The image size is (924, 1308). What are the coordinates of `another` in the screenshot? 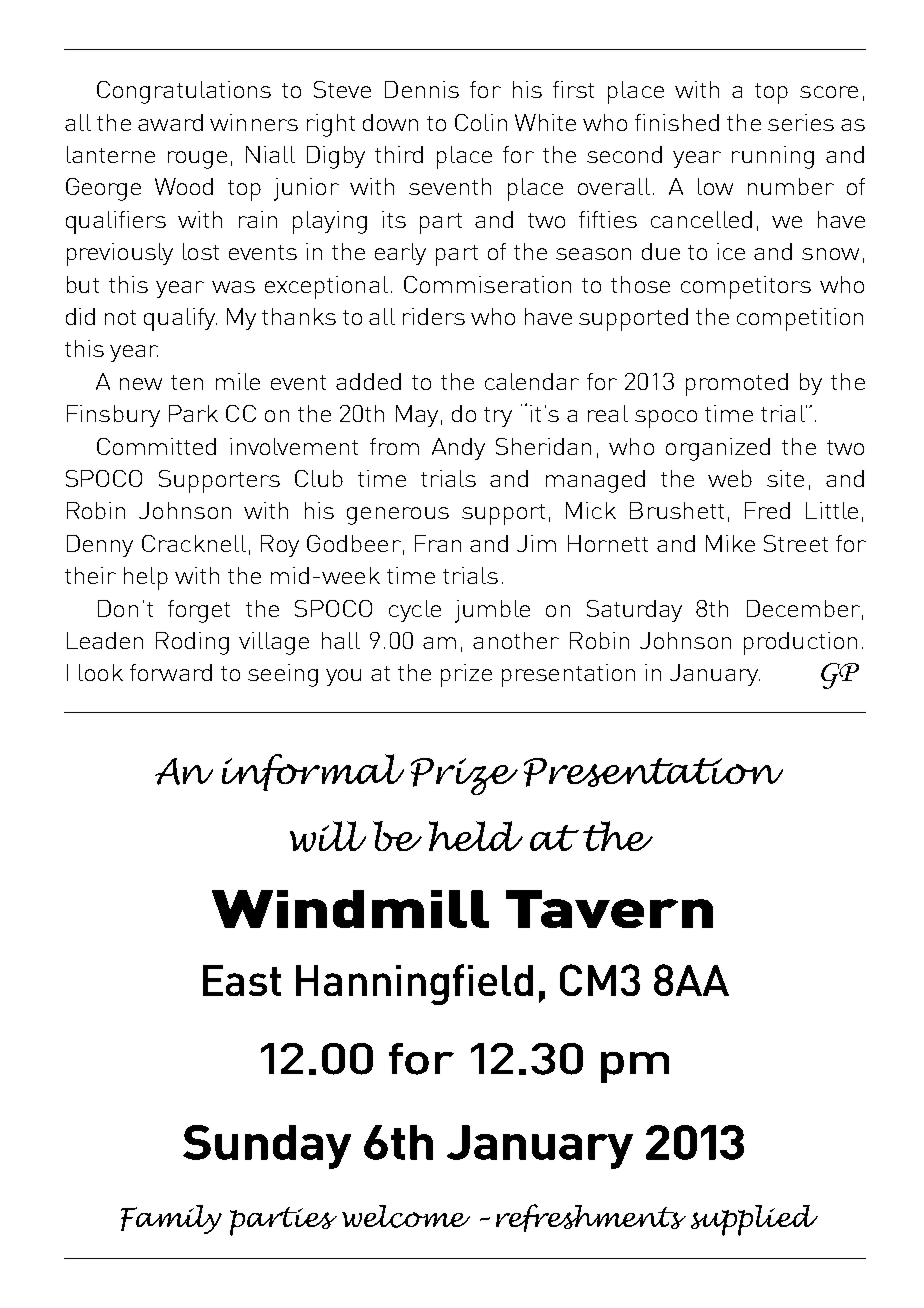 It's located at (516, 640).
